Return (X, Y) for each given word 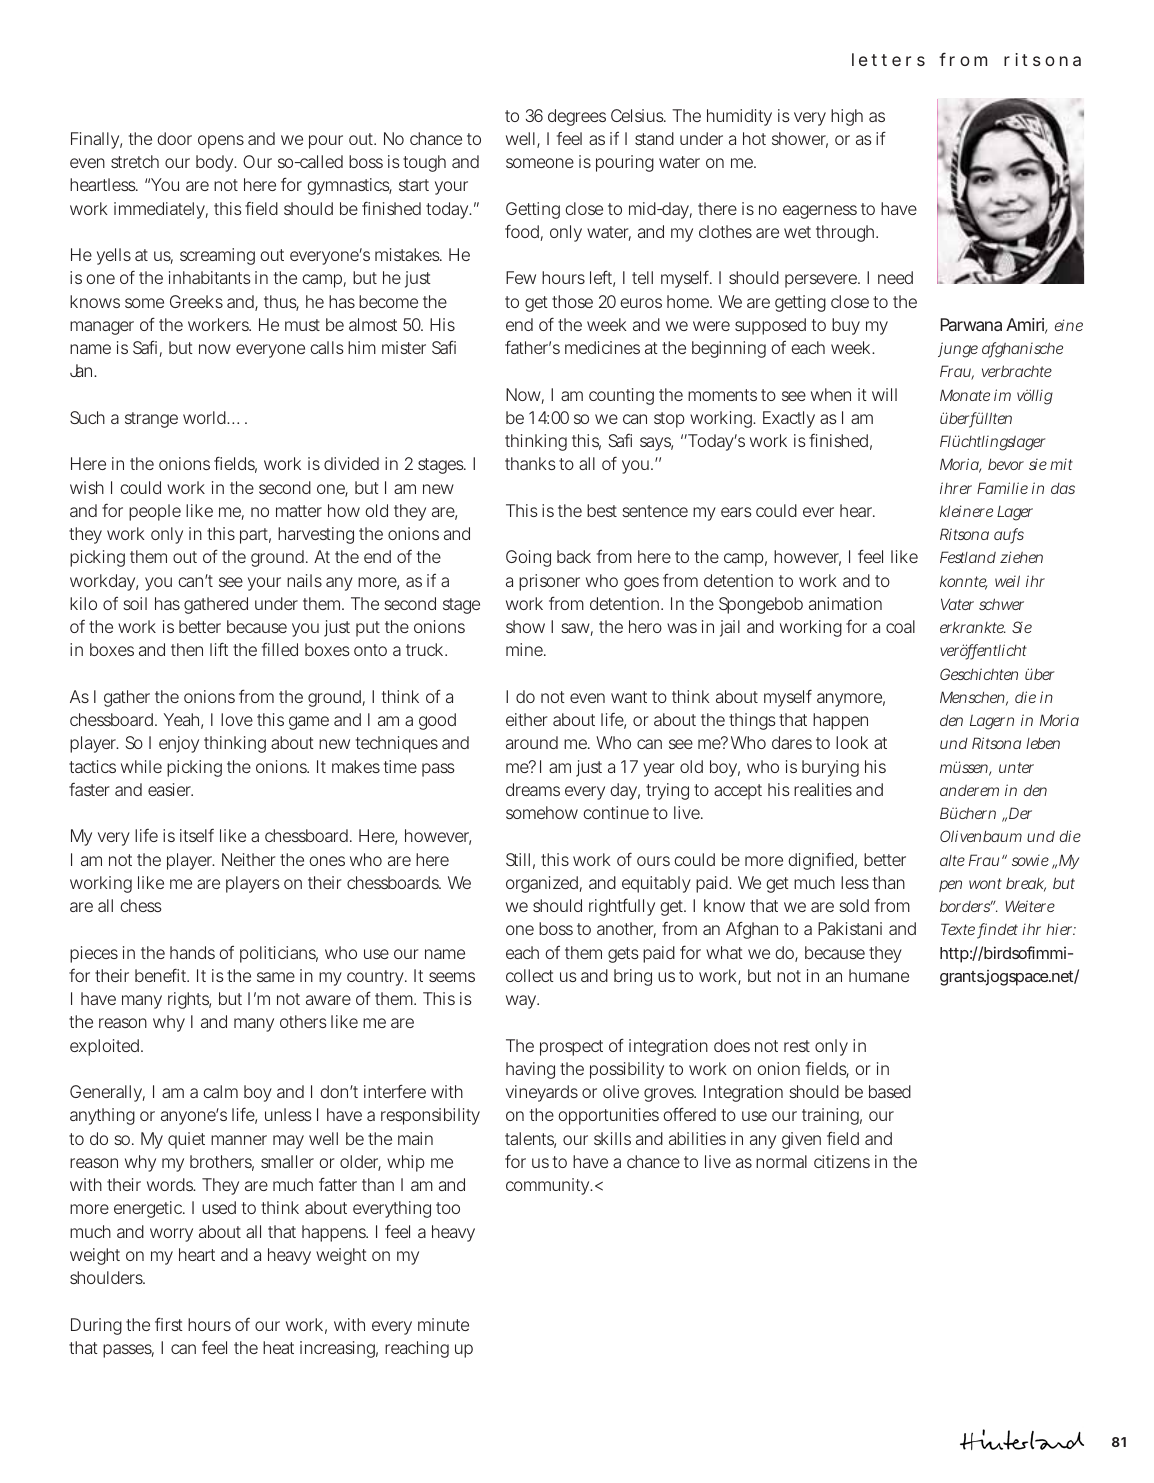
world (206, 417)
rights (189, 1000)
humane (879, 975)
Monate (965, 395)
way (522, 1002)
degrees (577, 117)
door (174, 138)
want (629, 697)
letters (888, 59)
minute (443, 1324)
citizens (842, 1161)
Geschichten (979, 674)
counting (621, 396)
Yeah (183, 721)
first (169, 1324)
